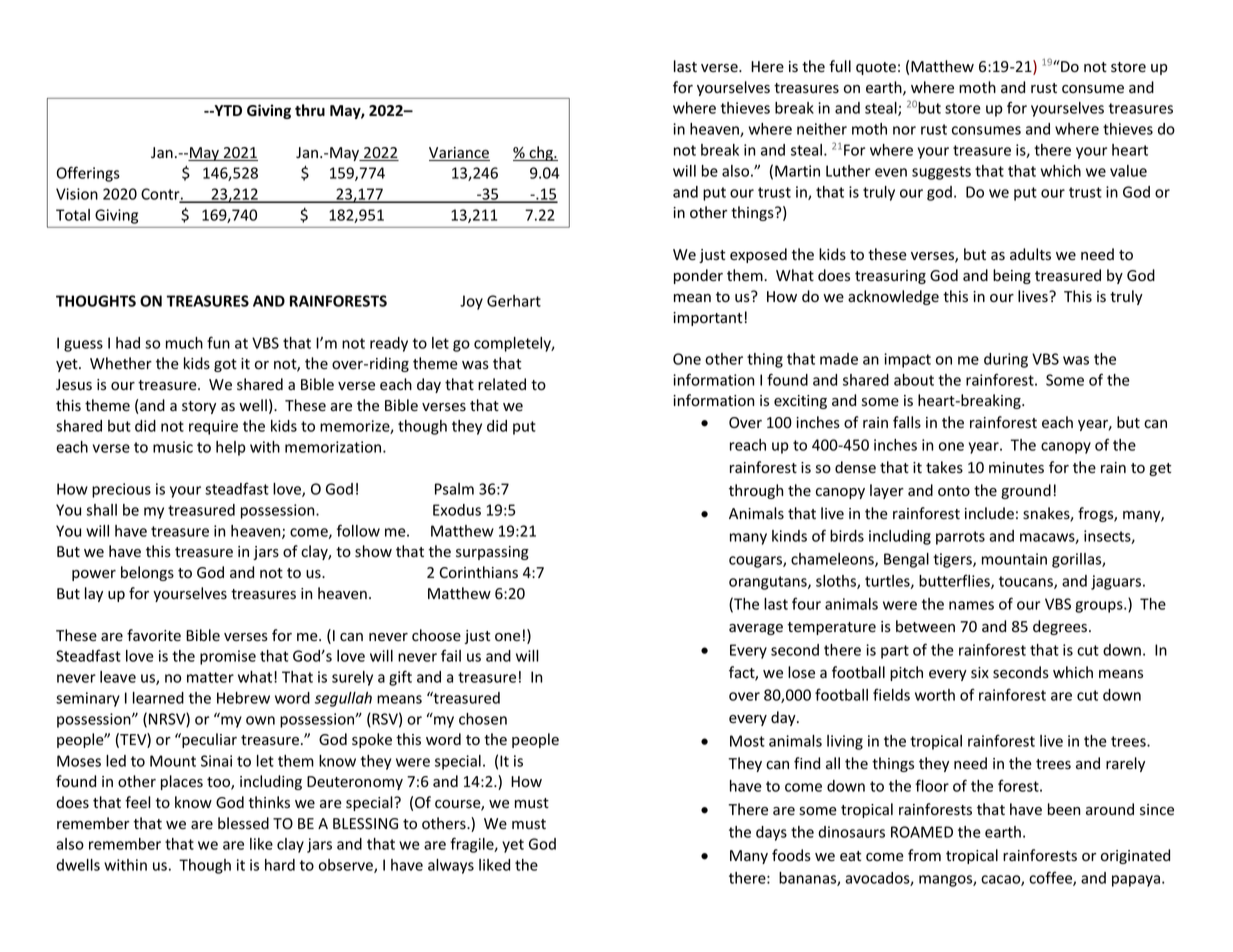 Image resolution: width=1233 pixels, height=952 pixels. What do you see at coordinates (876, 68) in the screenshot?
I see `quote` at bounding box center [876, 68].
